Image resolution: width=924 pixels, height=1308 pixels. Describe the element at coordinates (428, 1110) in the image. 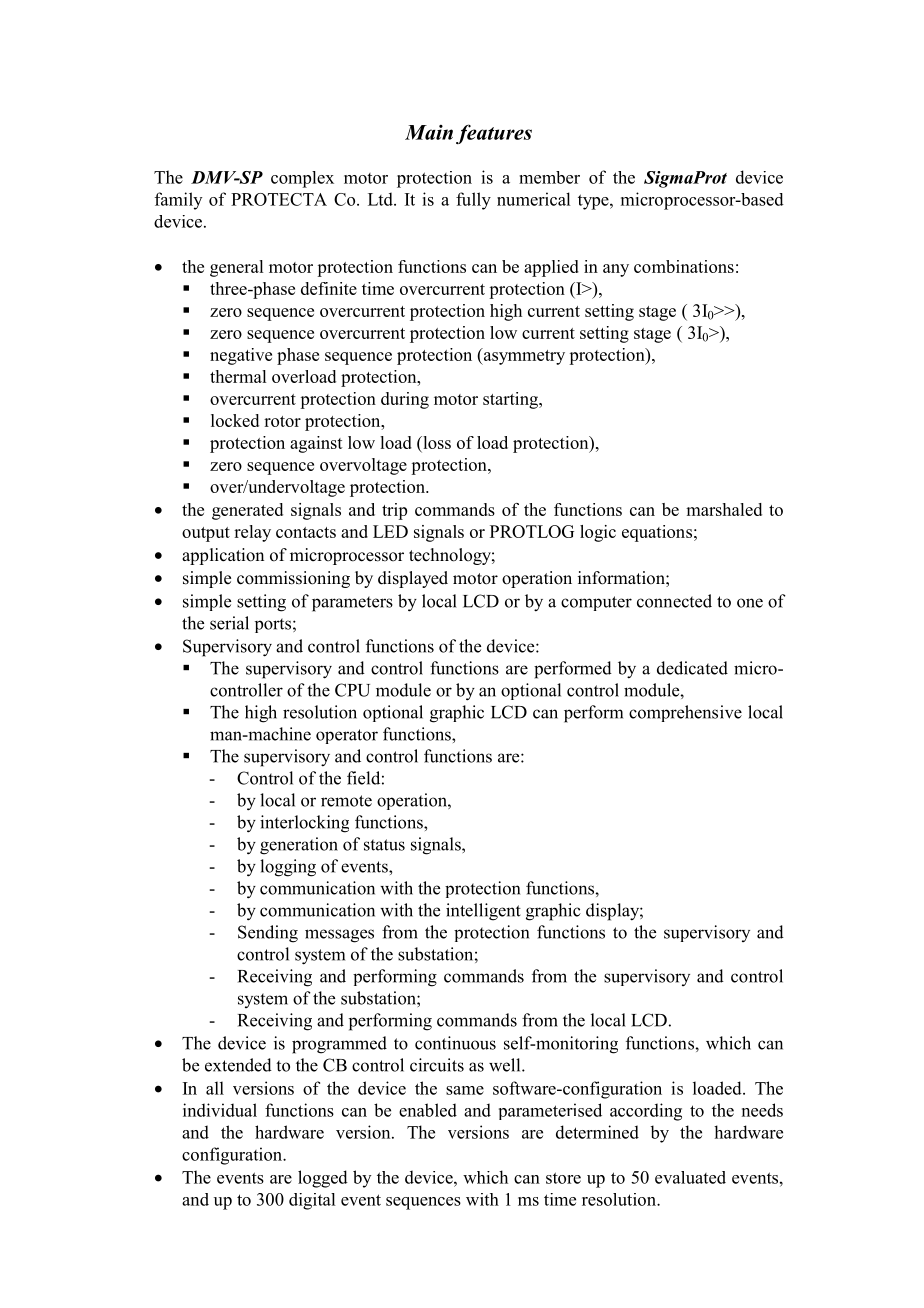

I see `enabled` at that location.
